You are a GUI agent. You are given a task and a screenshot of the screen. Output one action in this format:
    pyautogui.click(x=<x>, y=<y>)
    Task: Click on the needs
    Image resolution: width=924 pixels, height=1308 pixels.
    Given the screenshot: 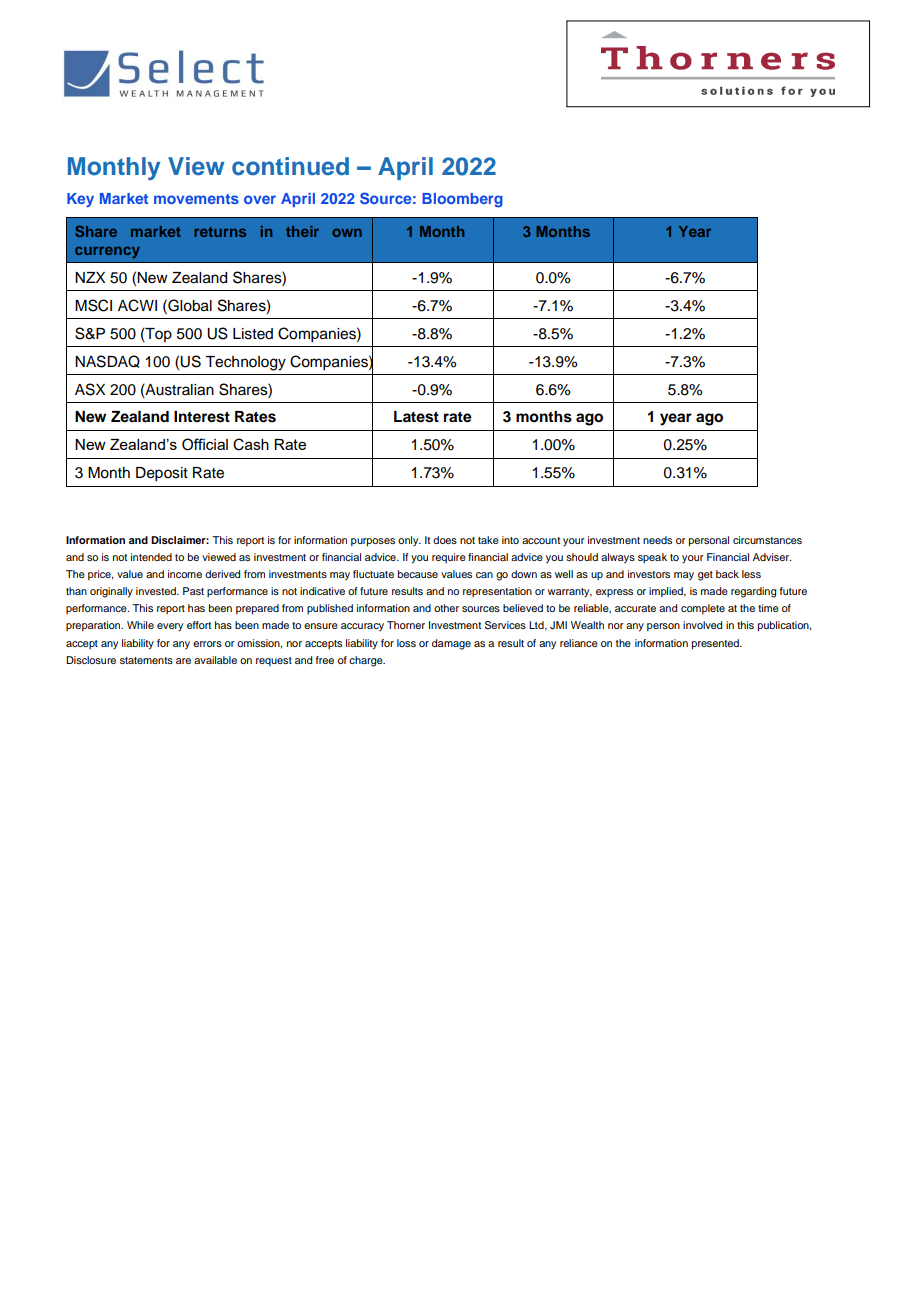 What is the action you would take?
    pyautogui.click(x=657, y=540)
